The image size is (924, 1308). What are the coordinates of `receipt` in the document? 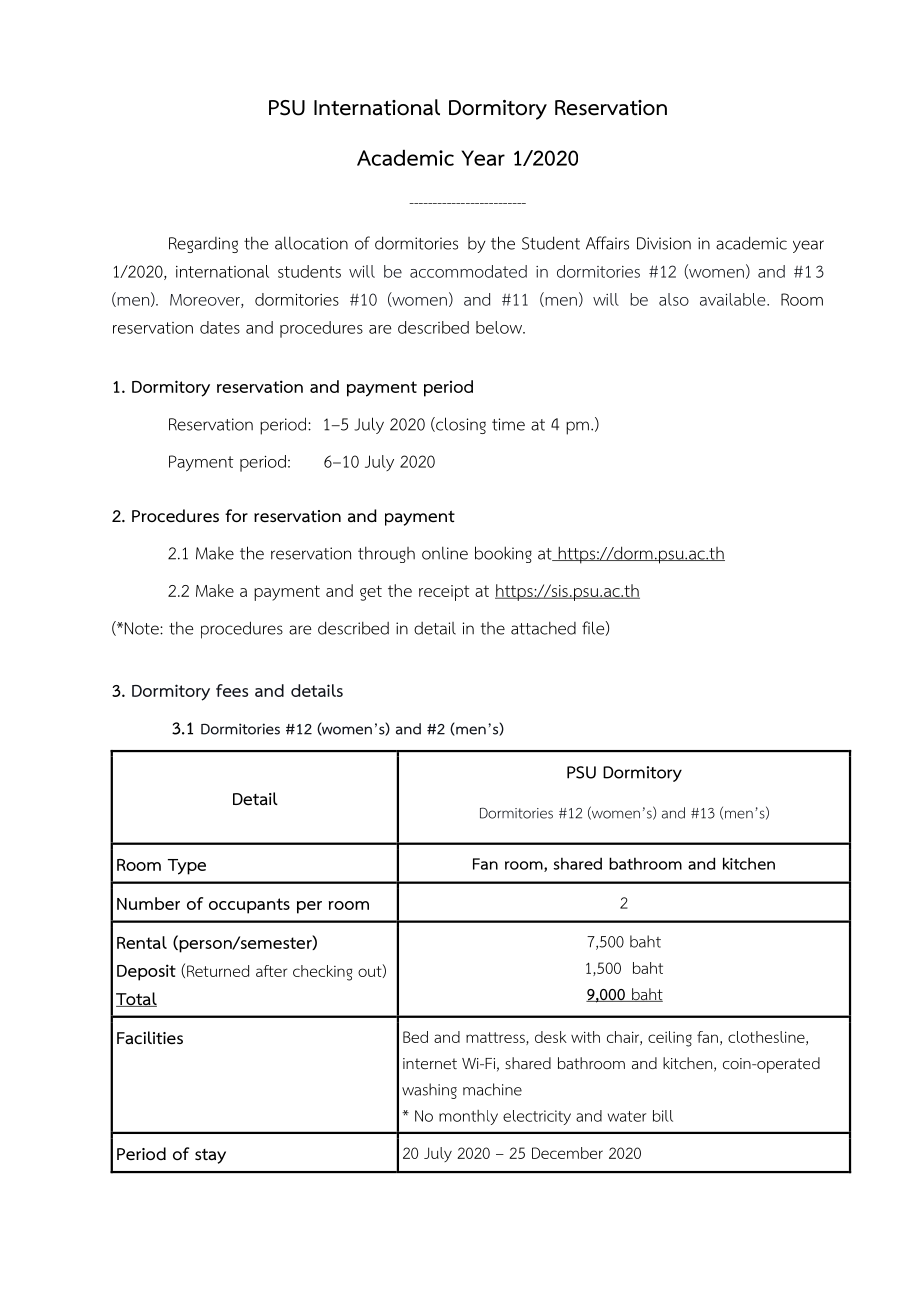 It's located at (444, 593).
